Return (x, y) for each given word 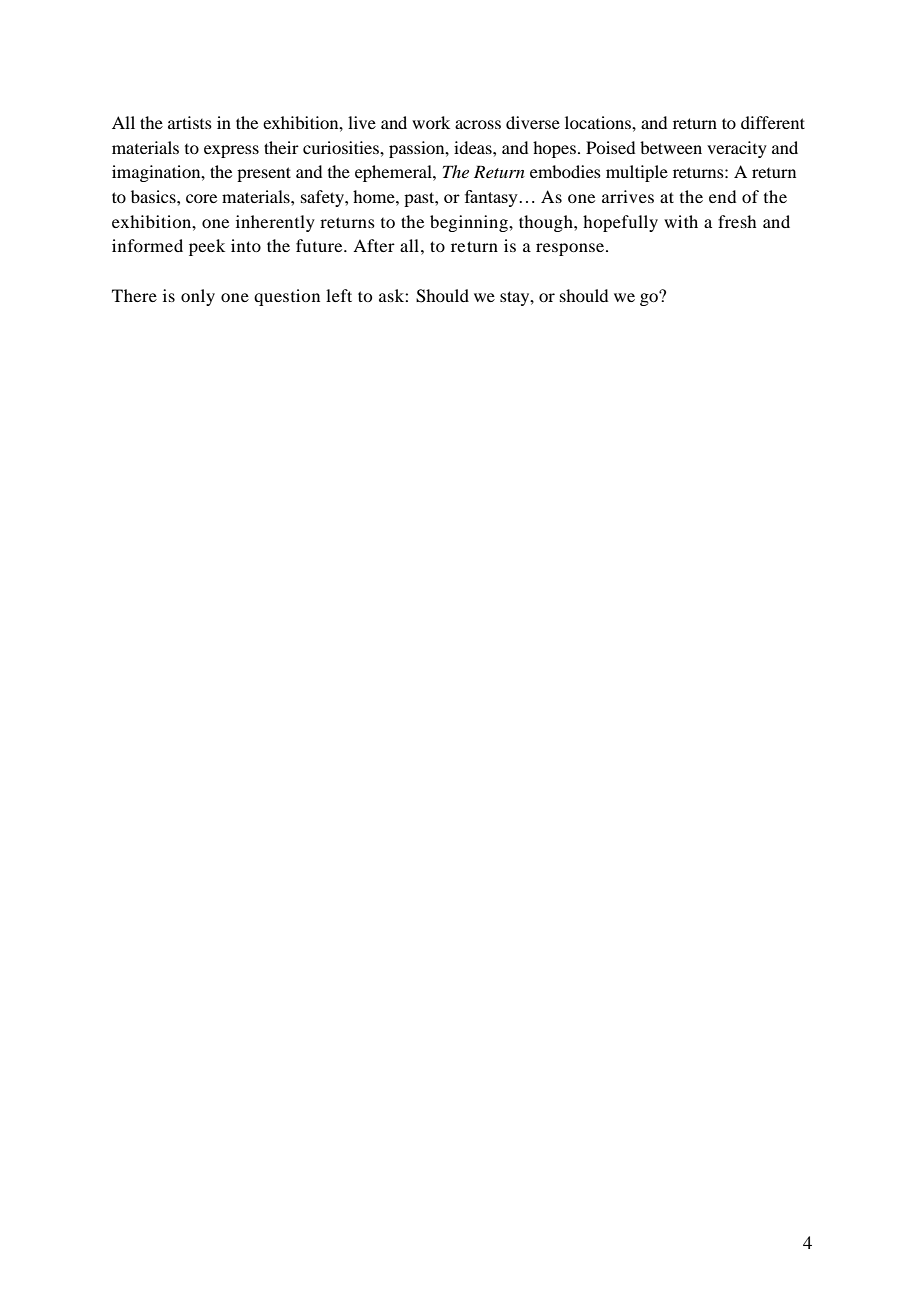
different (773, 122)
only (198, 297)
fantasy (491, 198)
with (681, 221)
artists (190, 122)
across (478, 124)
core (201, 198)
